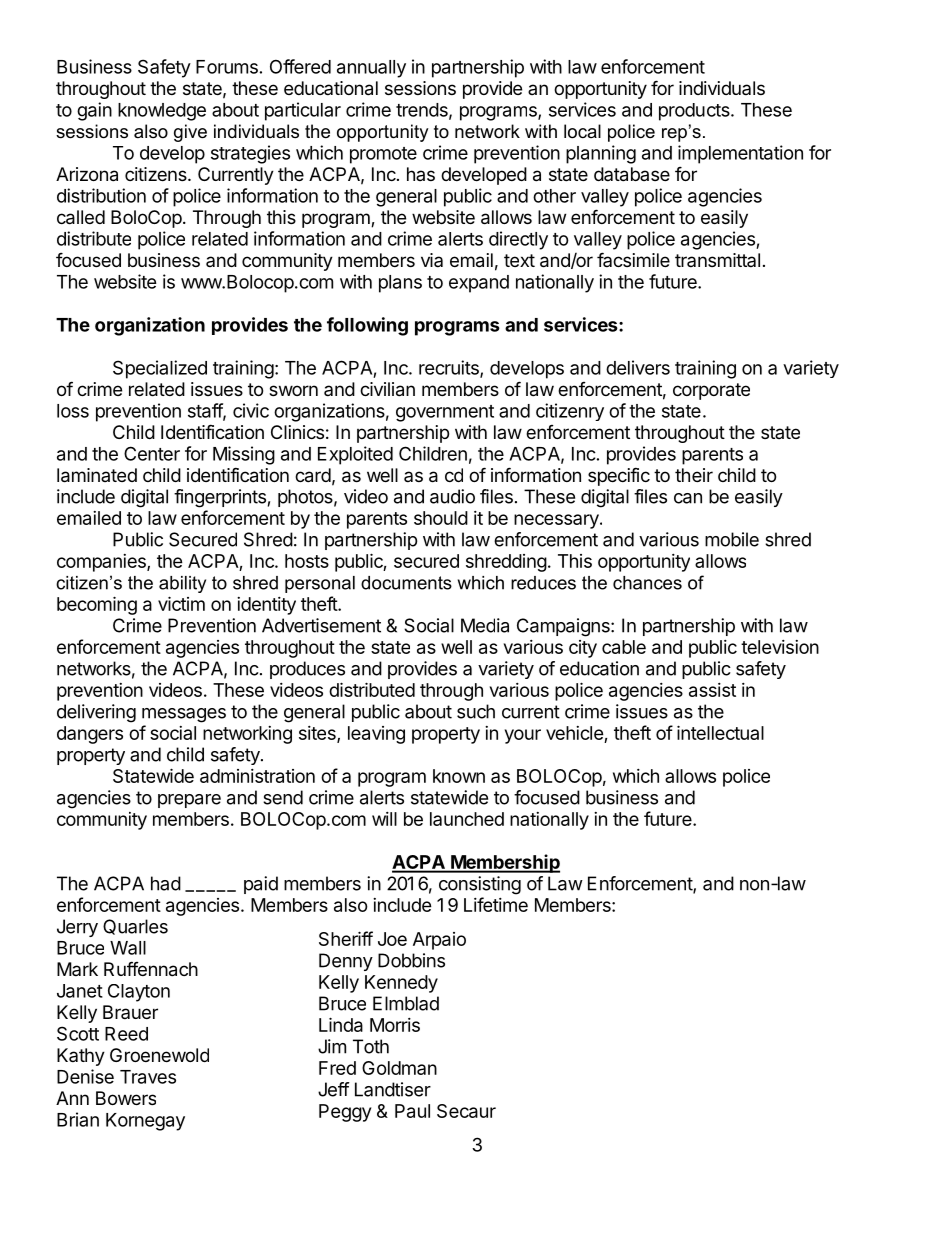  Describe the element at coordinates (647, 583) in the screenshot. I see `chances` at that location.
